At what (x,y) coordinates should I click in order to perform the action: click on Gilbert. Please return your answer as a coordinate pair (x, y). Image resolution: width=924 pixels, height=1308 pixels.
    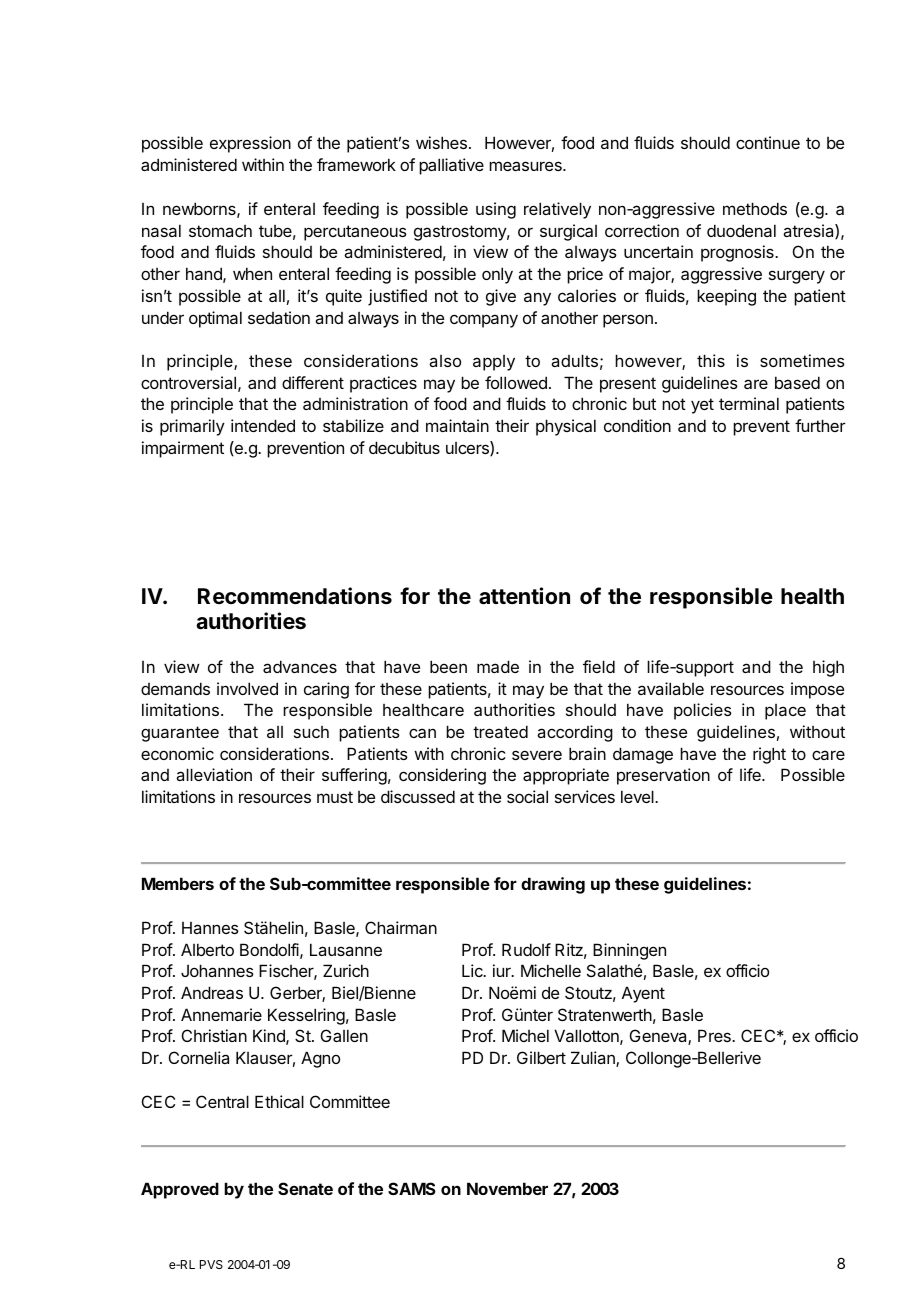
    Looking at the image, I should click on (541, 1057).
